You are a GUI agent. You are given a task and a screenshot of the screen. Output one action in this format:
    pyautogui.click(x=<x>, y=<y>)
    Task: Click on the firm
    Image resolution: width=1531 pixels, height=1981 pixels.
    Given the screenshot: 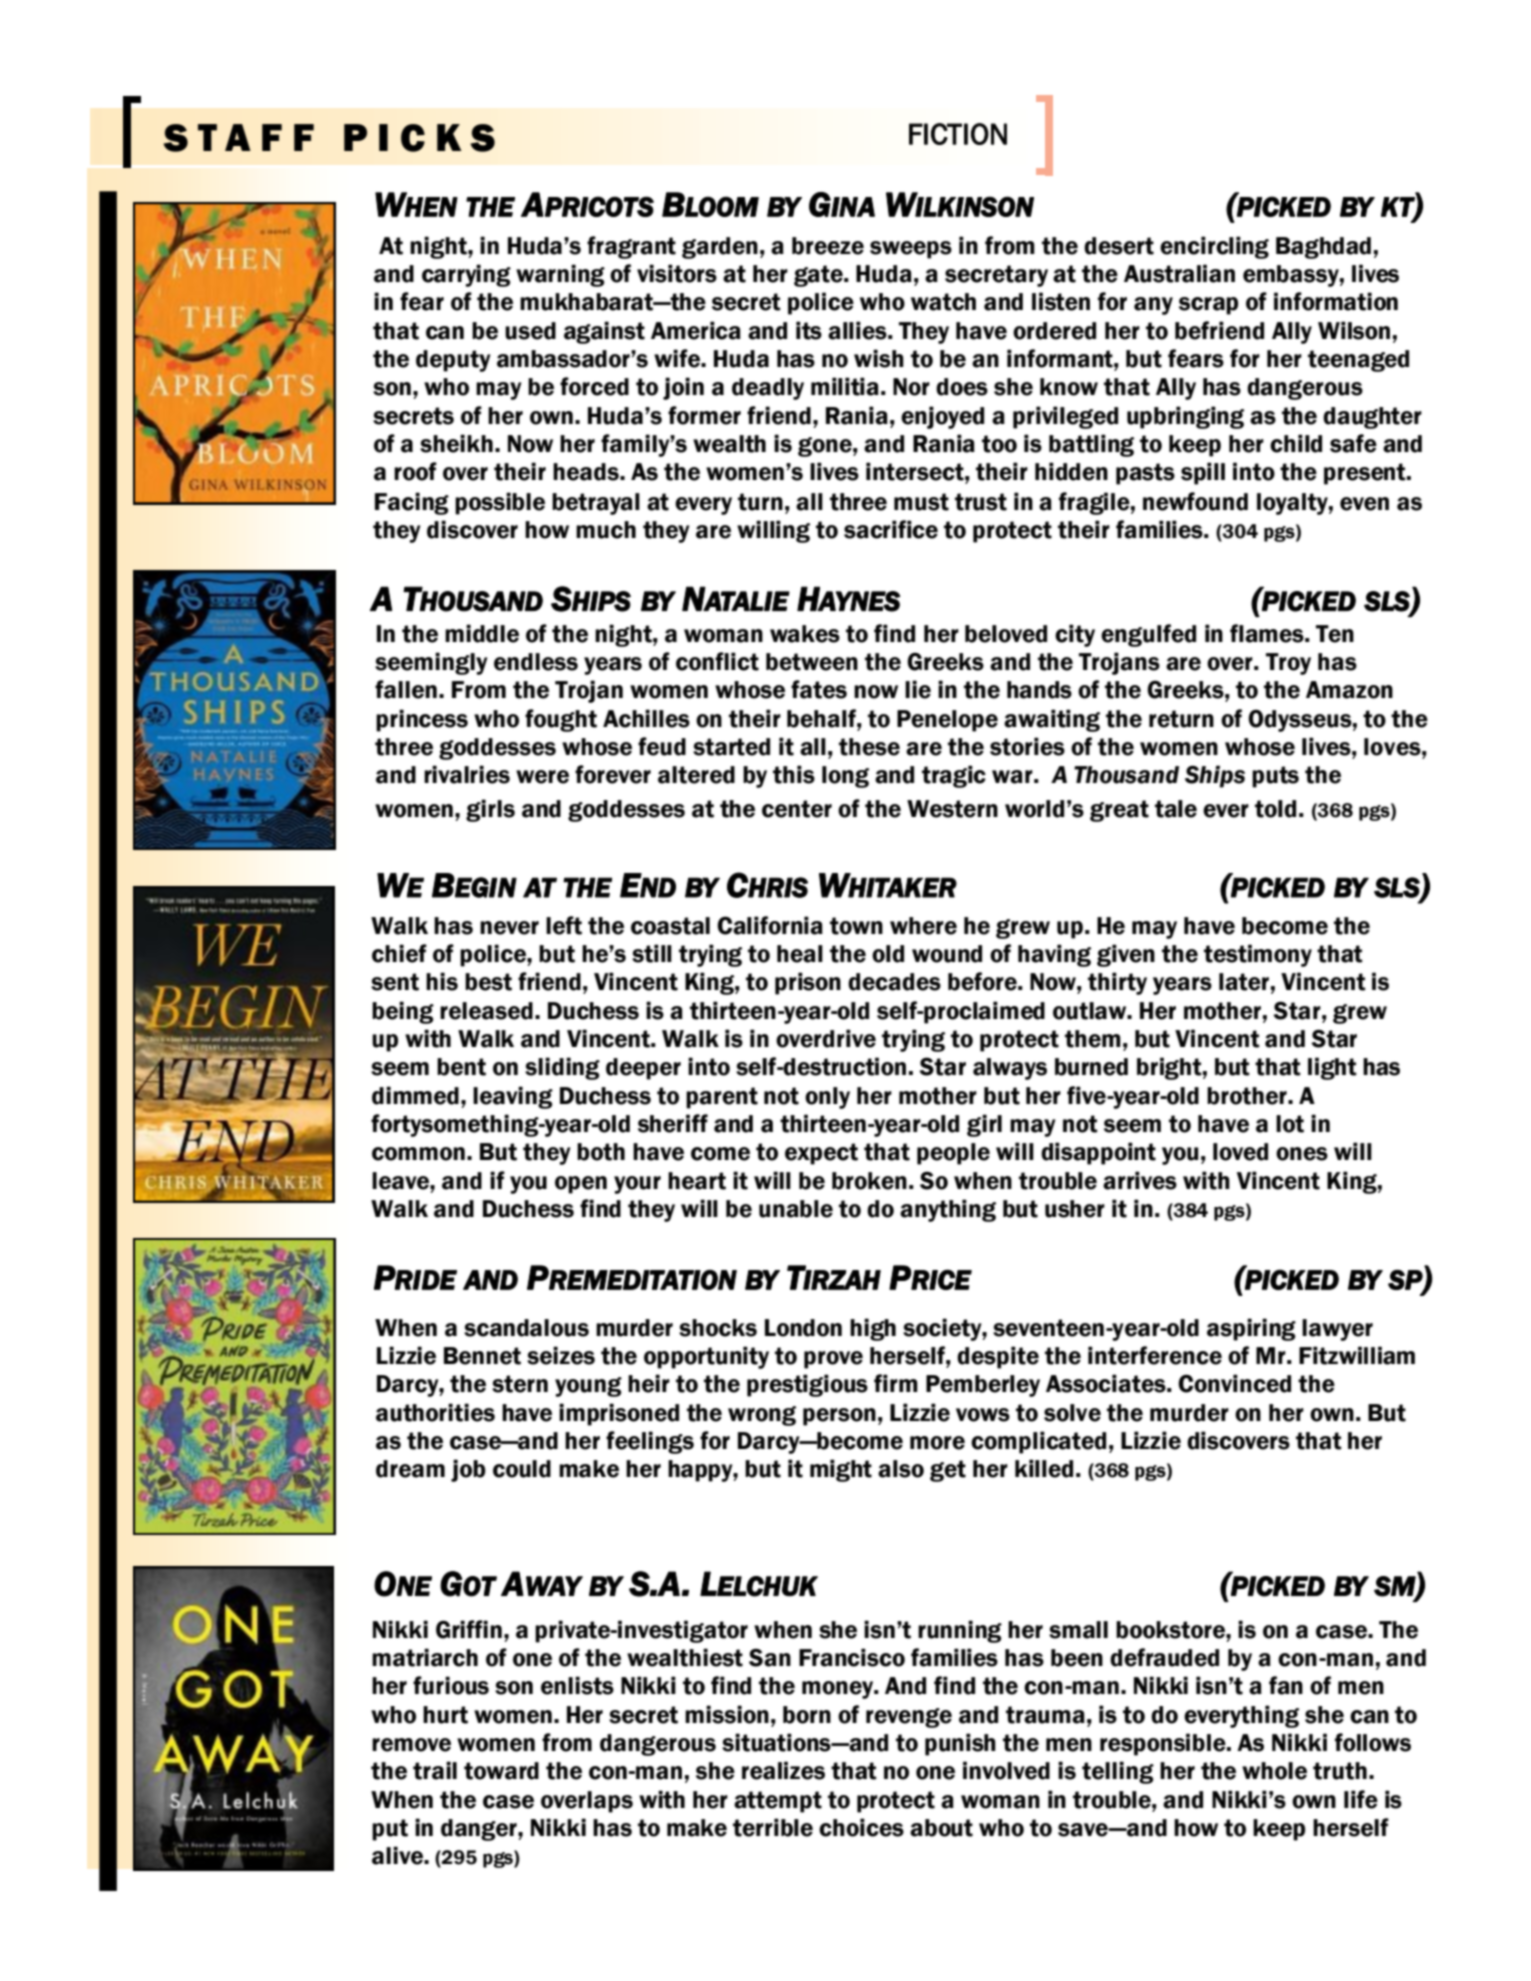 What is the action you would take?
    pyautogui.click(x=896, y=1383)
